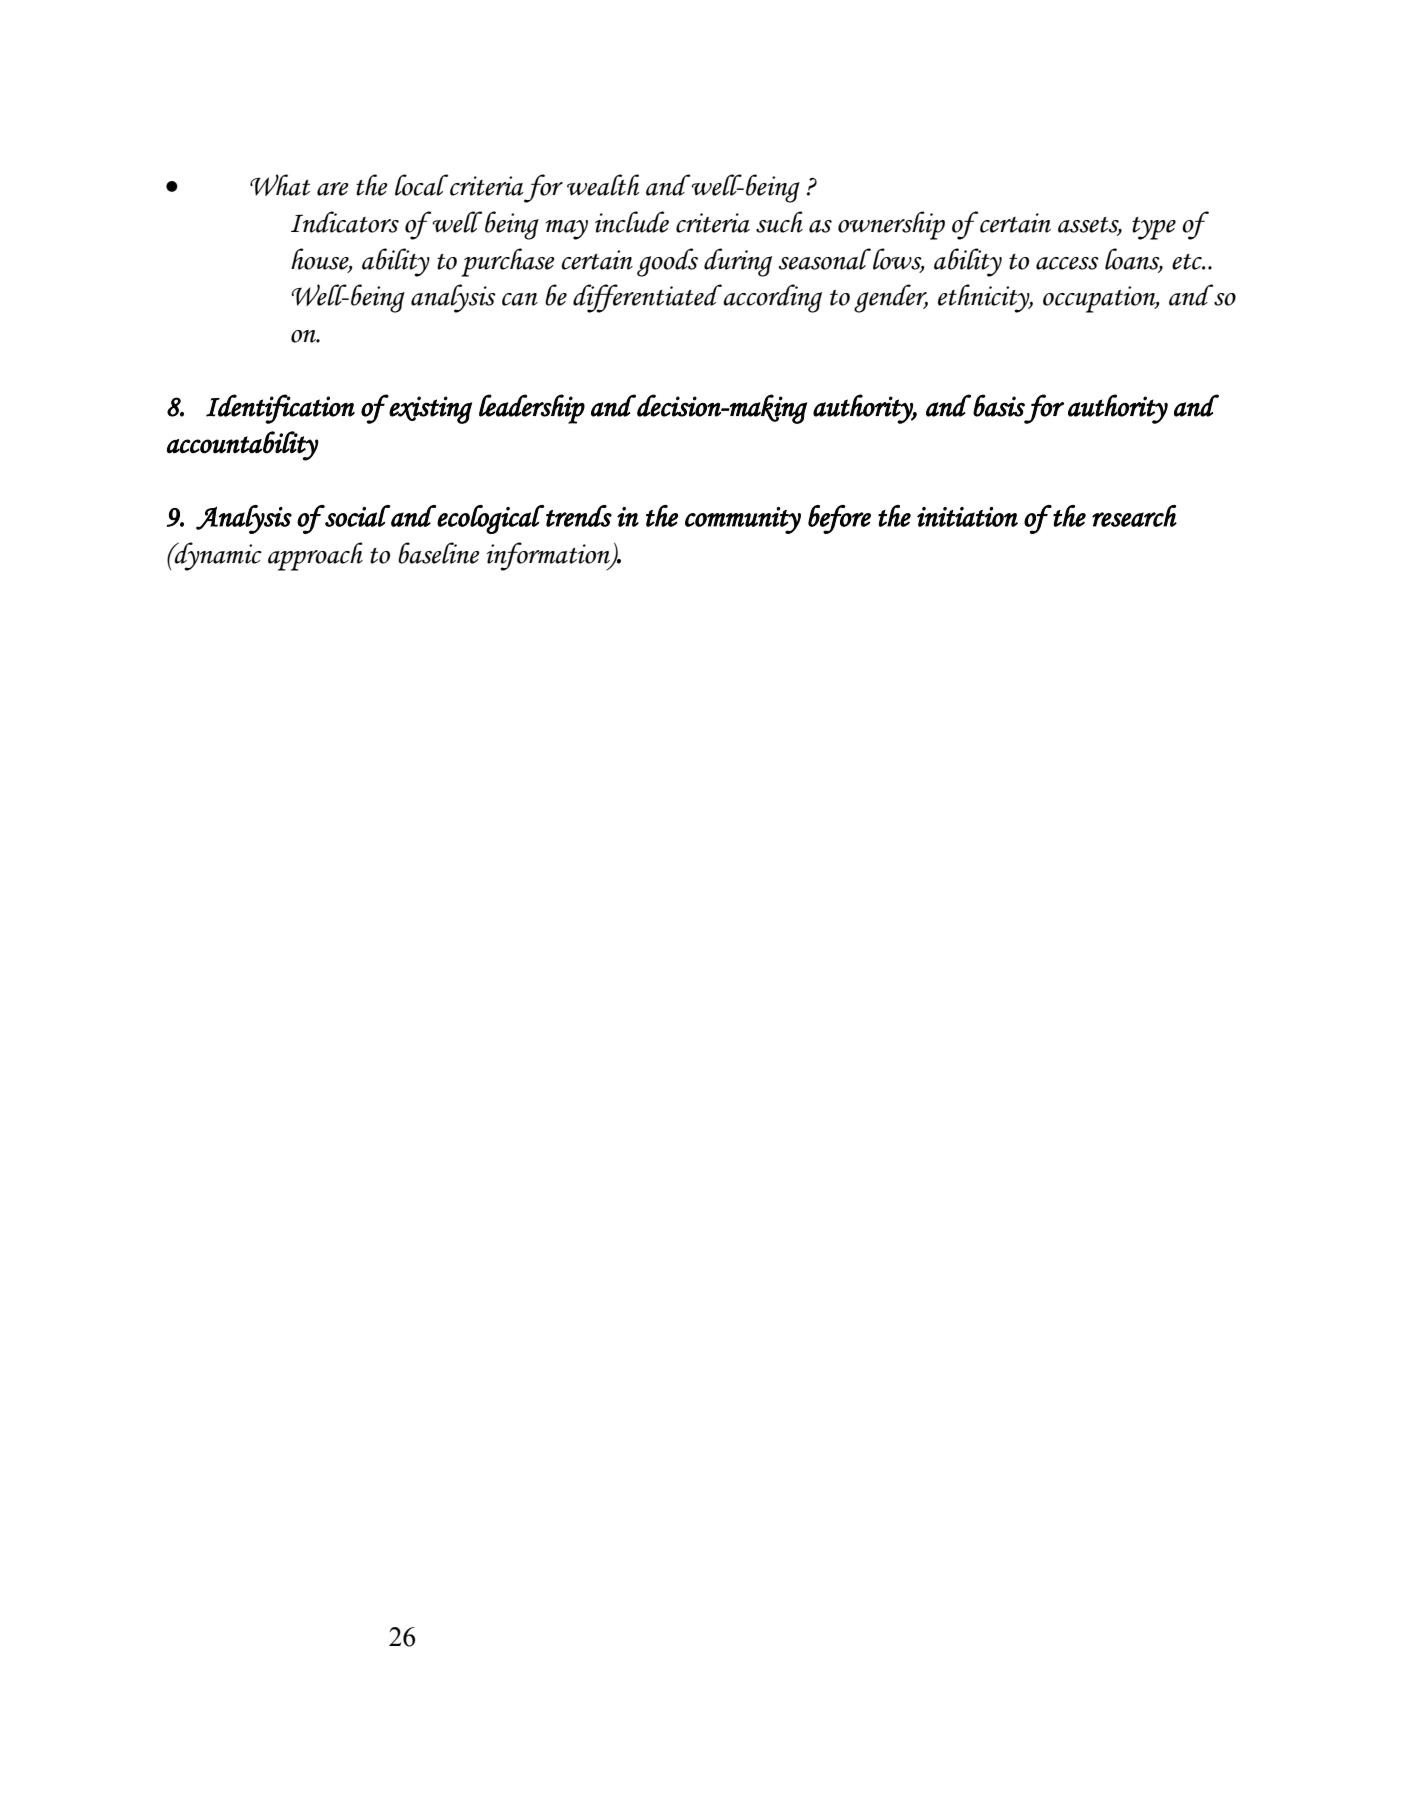 The width and height of the image is (1404, 1817). Describe the element at coordinates (967, 517) in the image. I see `initiation` at that location.
